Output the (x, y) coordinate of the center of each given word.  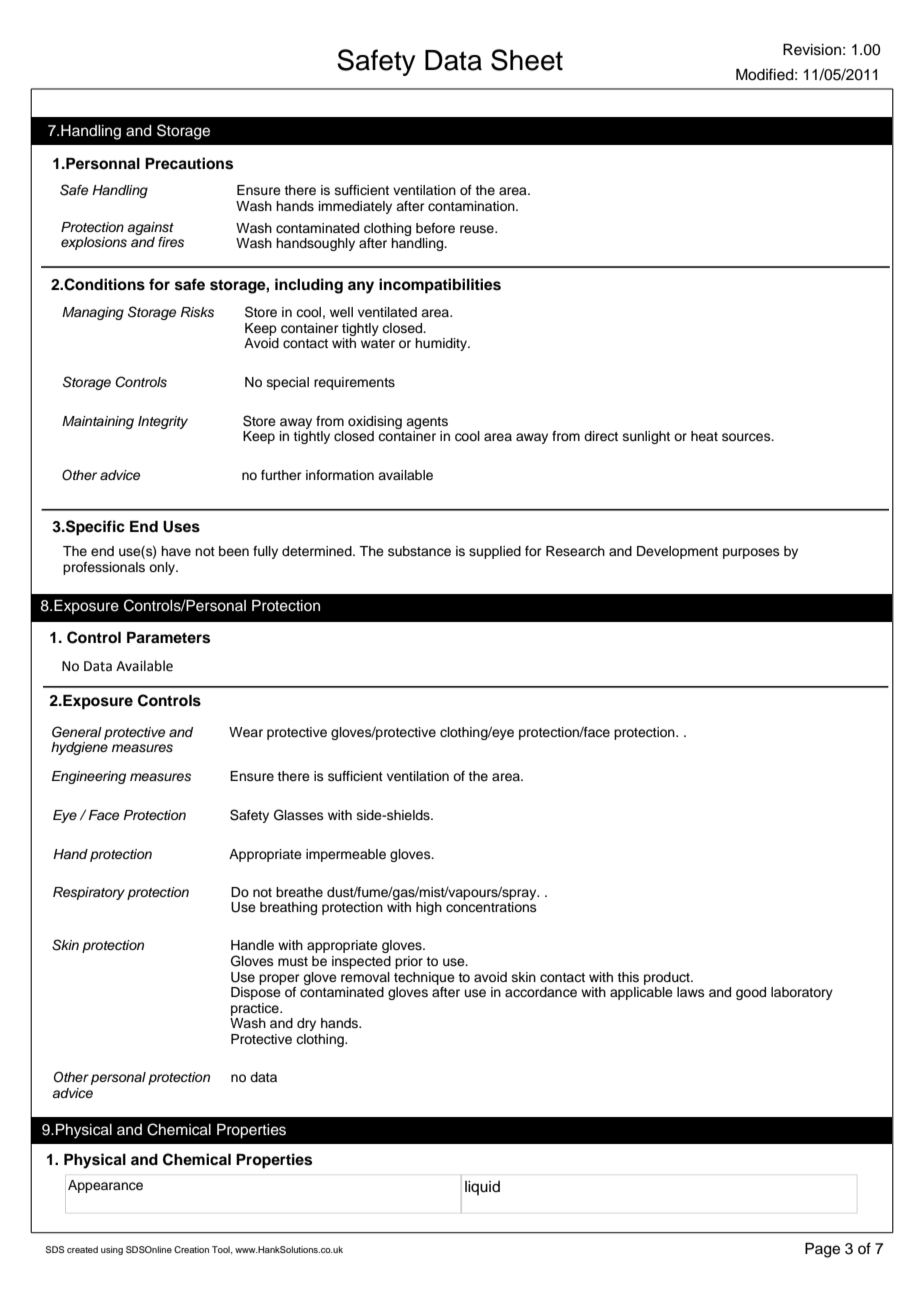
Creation (191, 1249)
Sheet (527, 60)
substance (419, 551)
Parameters (168, 638)
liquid (482, 1188)
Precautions (189, 163)
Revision (812, 50)
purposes (751, 553)
